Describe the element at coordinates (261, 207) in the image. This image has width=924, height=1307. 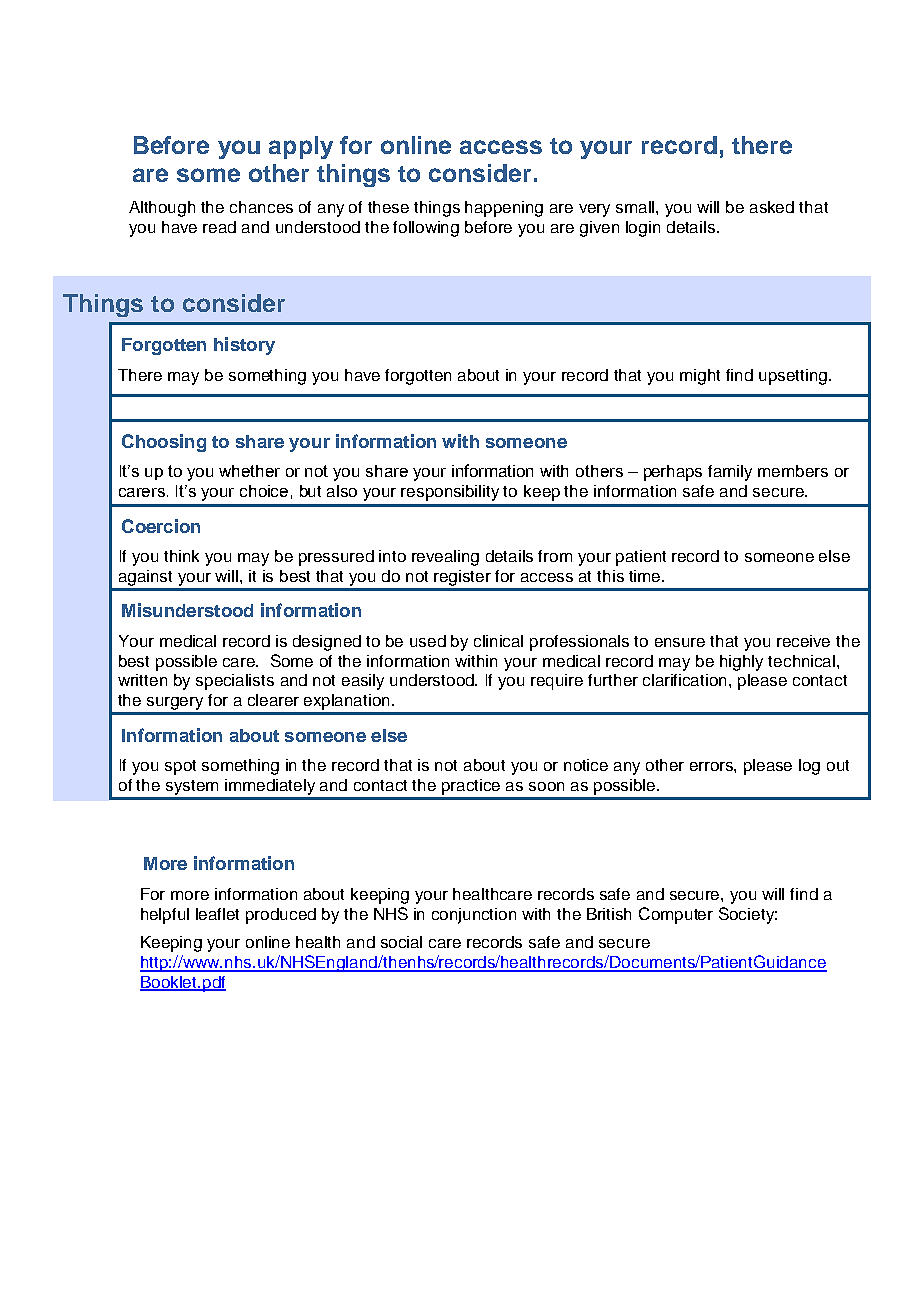
I see `chances` at that location.
